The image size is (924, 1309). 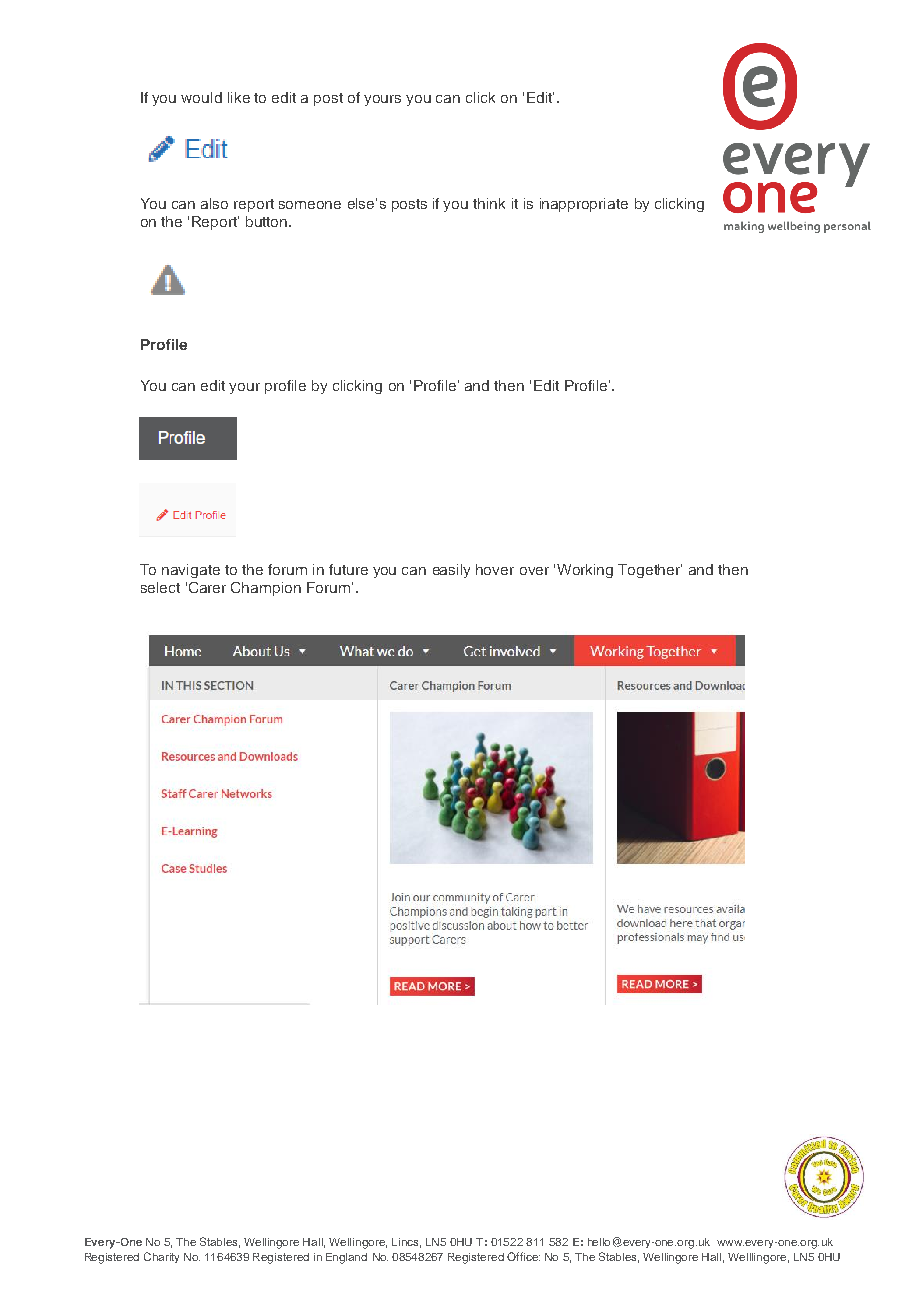 What do you see at coordinates (346, 1258) in the page?
I see `England` at bounding box center [346, 1258].
